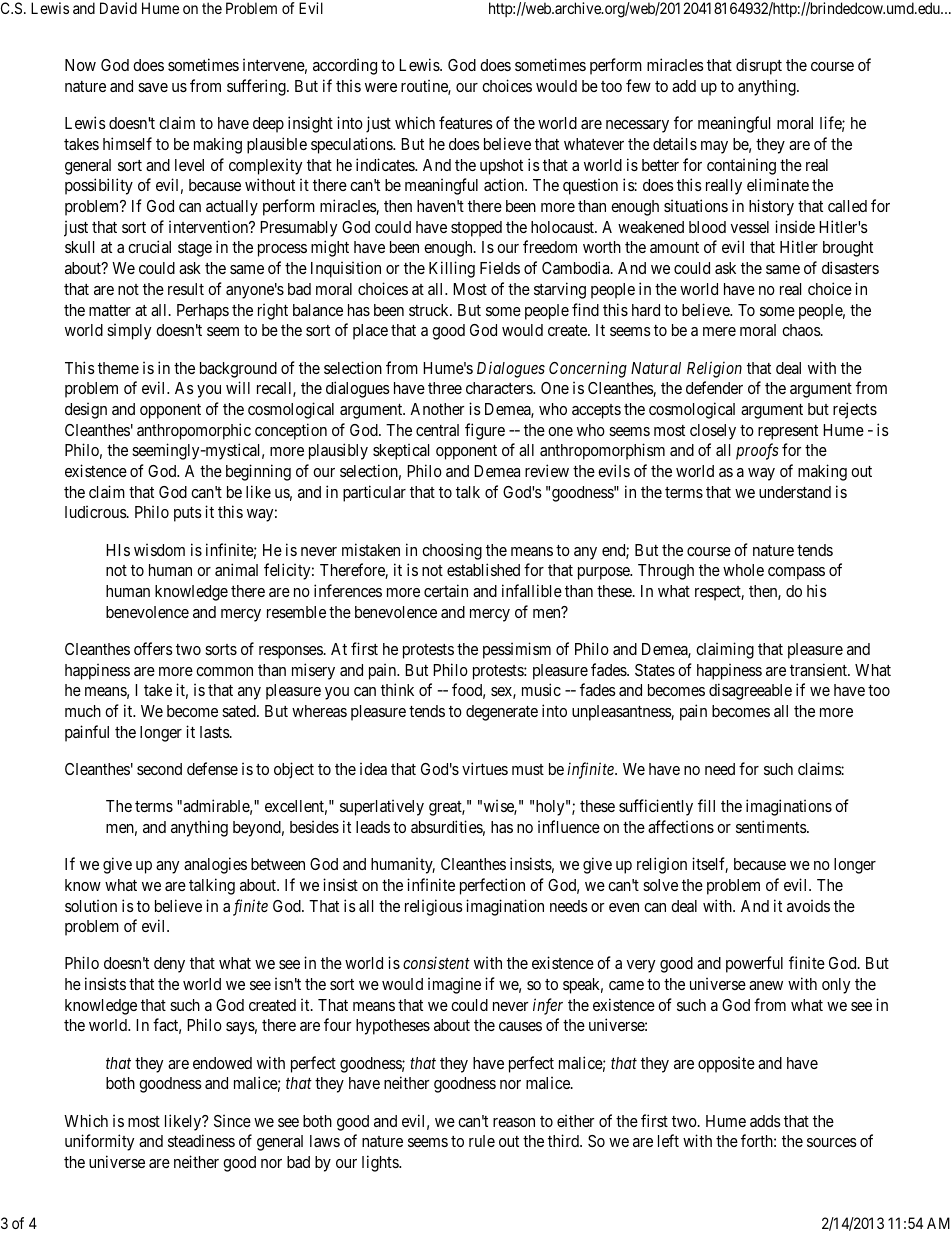  Describe the element at coordinates (159, 549) in the screenshot. I see `wisdom` at that location.
